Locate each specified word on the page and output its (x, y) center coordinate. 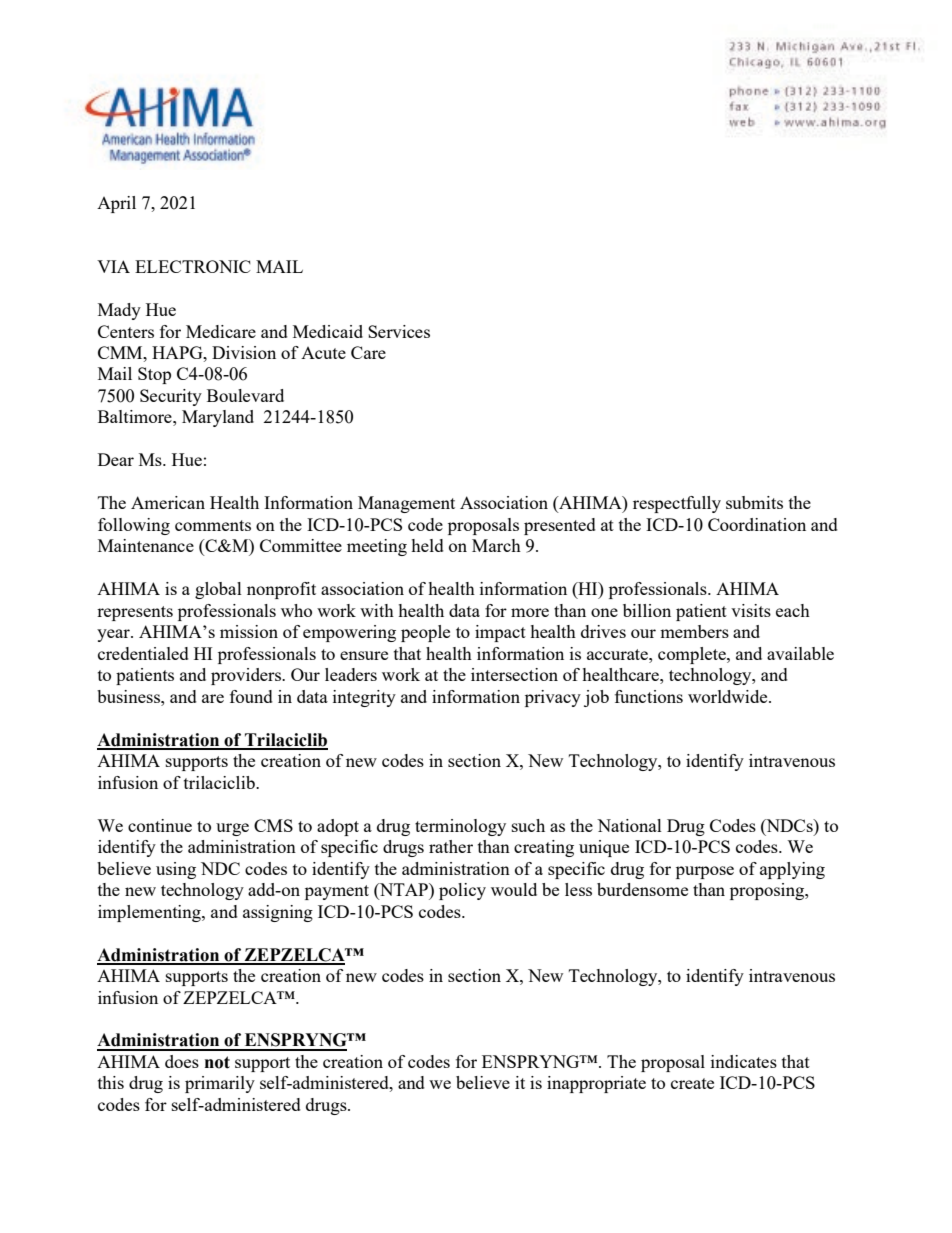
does (182, 1061)
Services (399, 331)
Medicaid (328, 331)
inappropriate (596, 1084)
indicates (744, 1061)
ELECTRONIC (193, 266)
